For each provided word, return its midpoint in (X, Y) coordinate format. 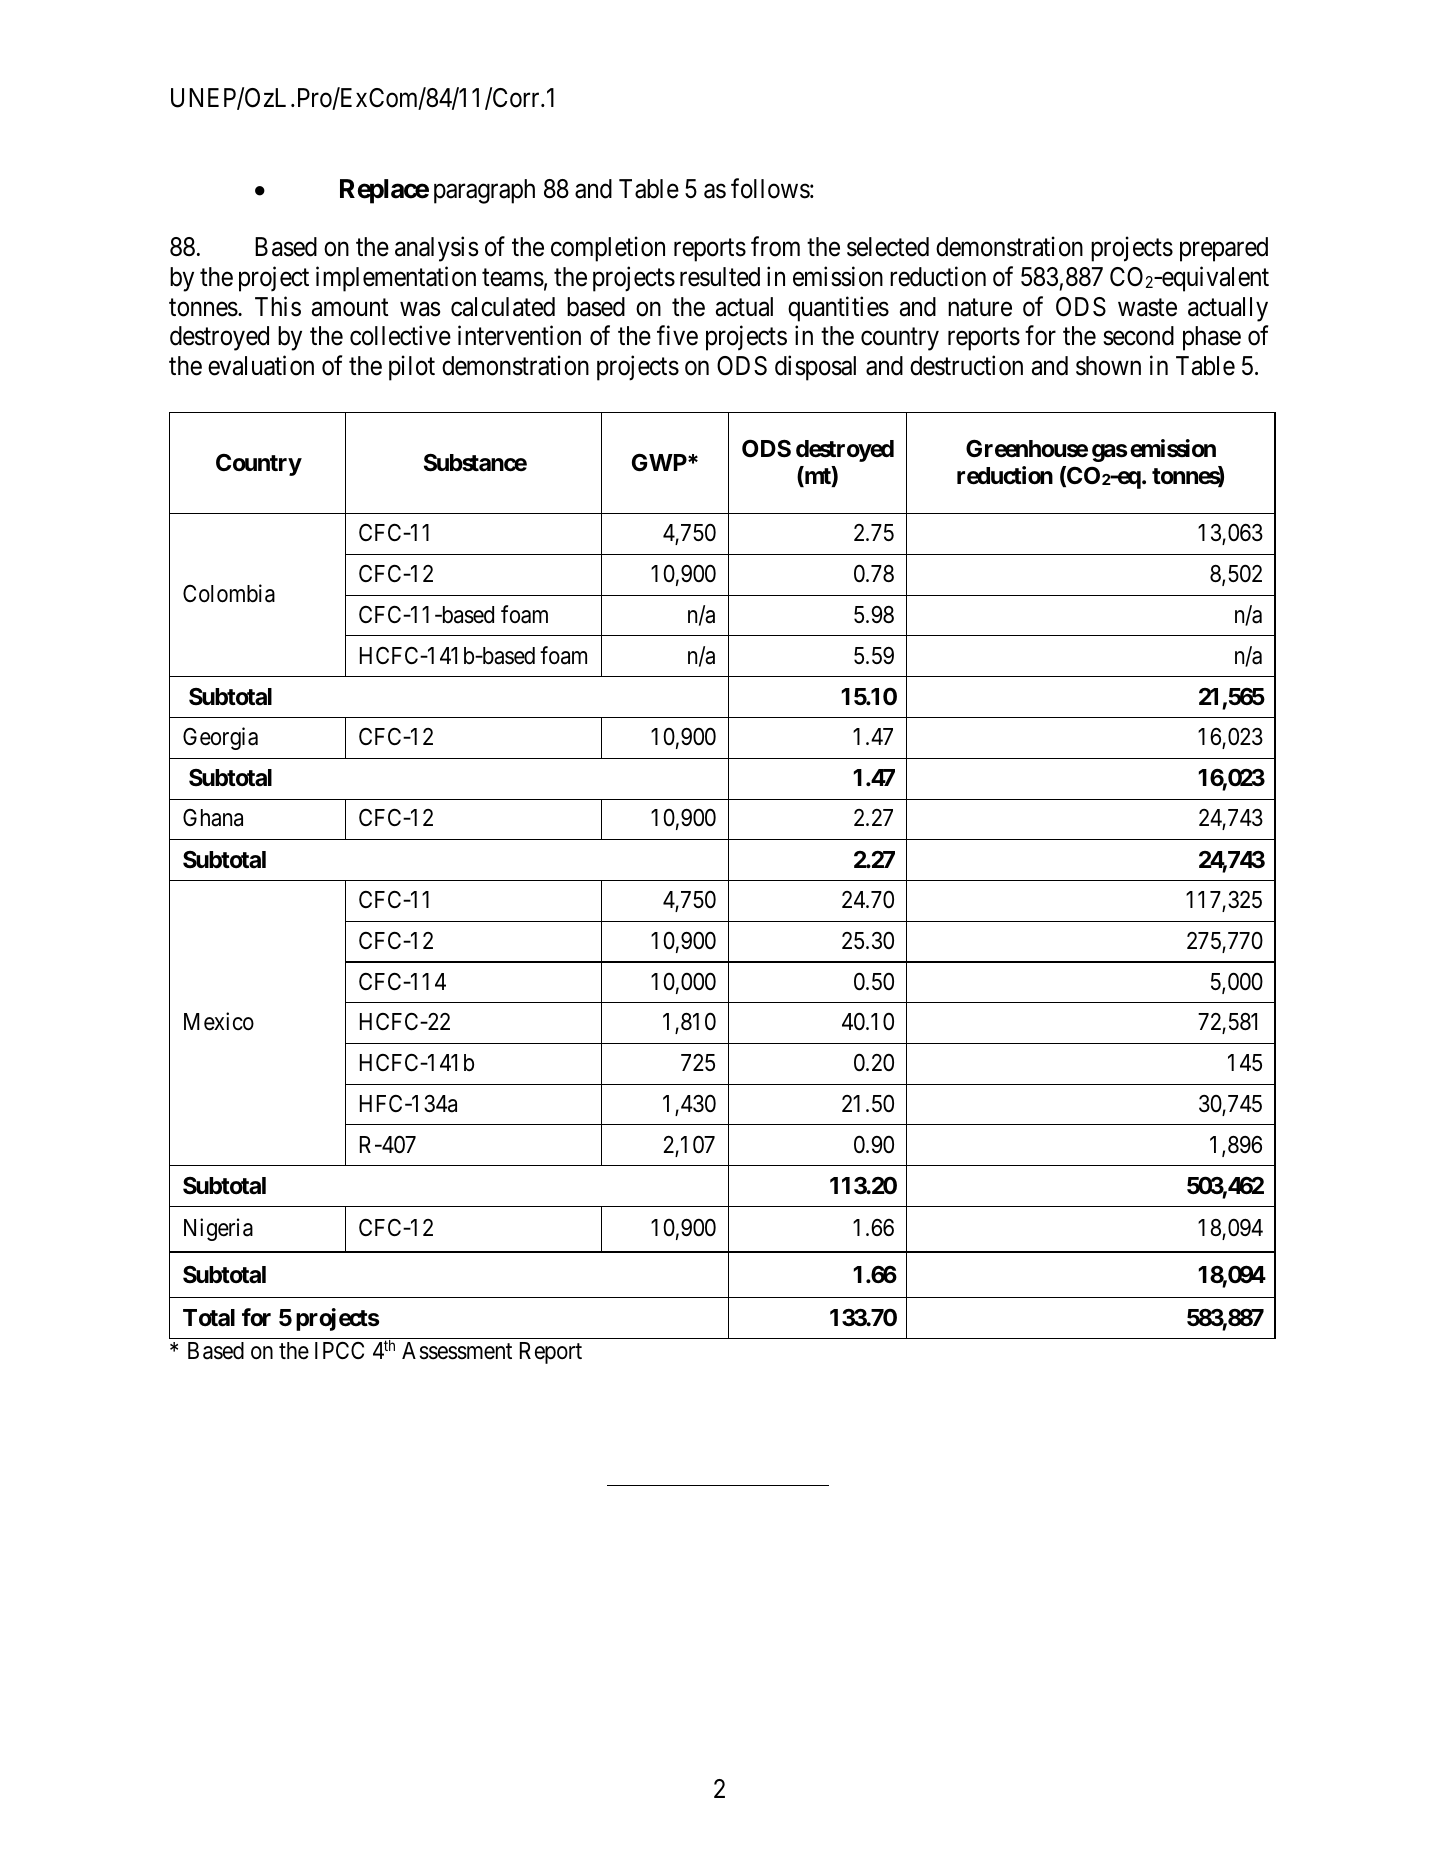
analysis (436, 249)
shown (1108, 366)
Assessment (457, 1351)
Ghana (213, 818)
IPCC (339, 1350)
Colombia (229, 593)
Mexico (219, 1021)
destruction (966, 366)
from (775, 247)
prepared (1224, 249)
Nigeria (218, 1229)
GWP (660, 462)
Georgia (220, 738)
